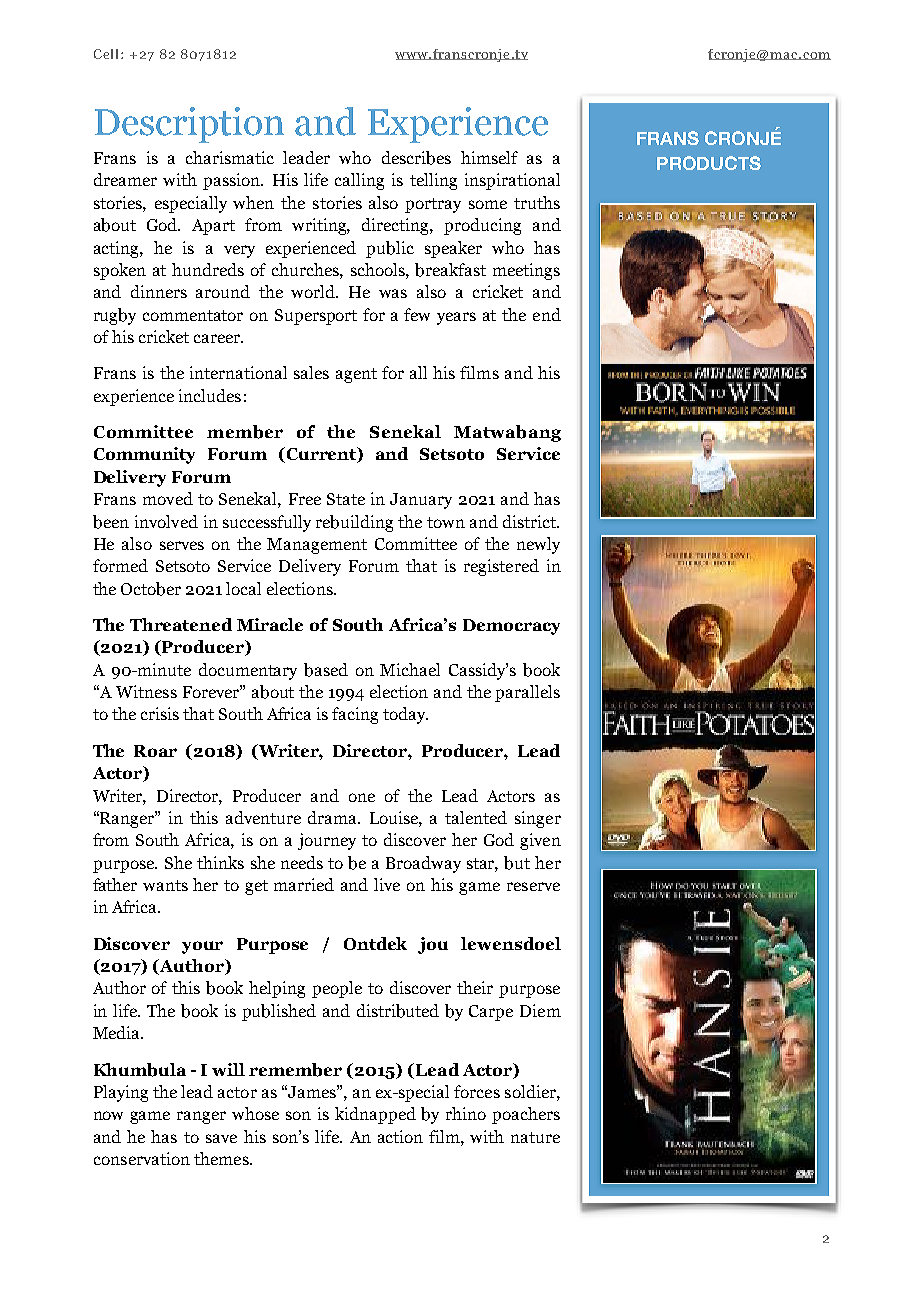  I want to click on PRODUCTS, so click(709, 163).
